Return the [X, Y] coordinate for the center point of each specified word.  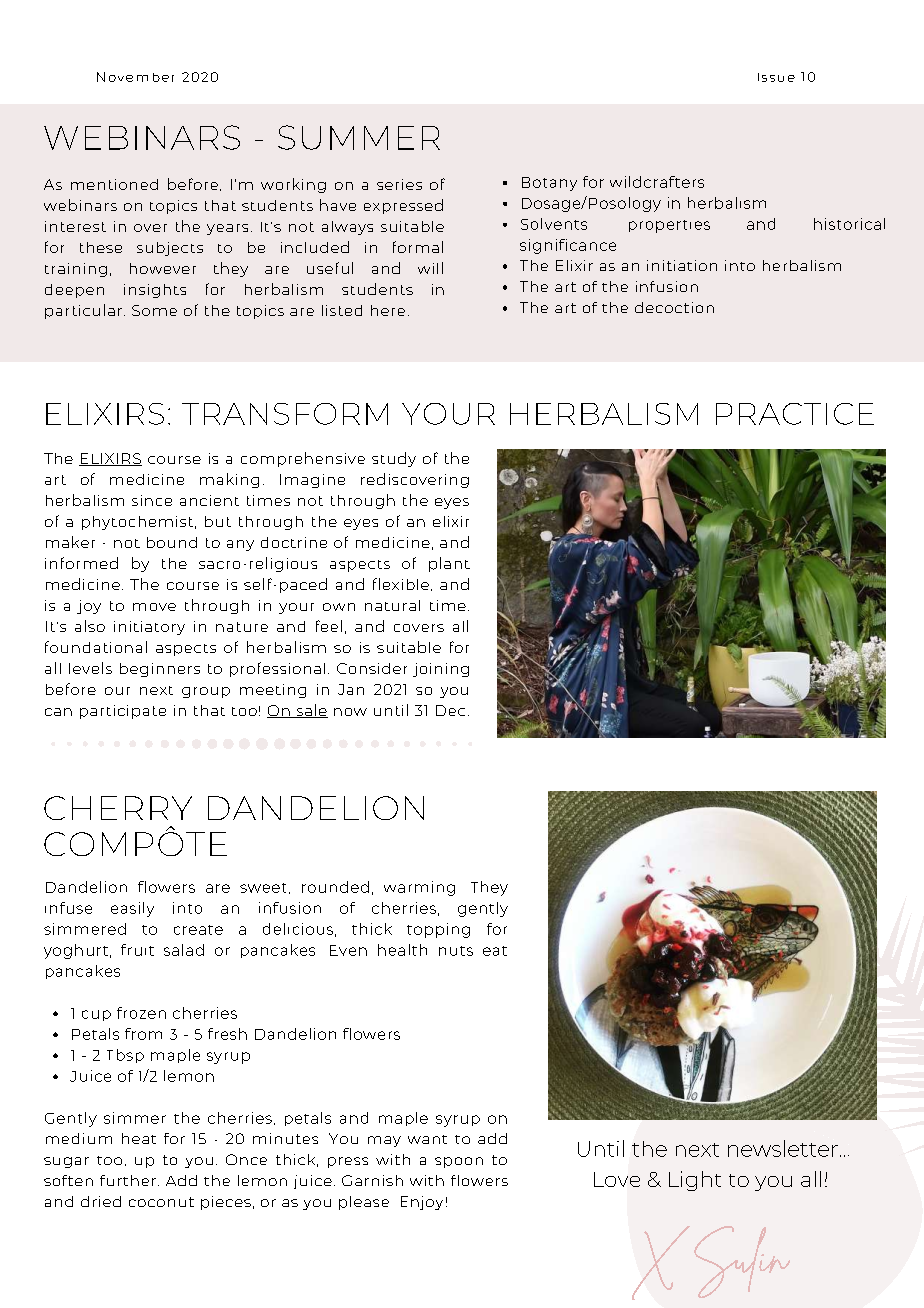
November [135, 77]
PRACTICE [795, 414]
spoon [459, 1162]
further [128, 1180]
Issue [776, 77]
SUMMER [359, 137]
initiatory [149, 628]
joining [441, 670]
